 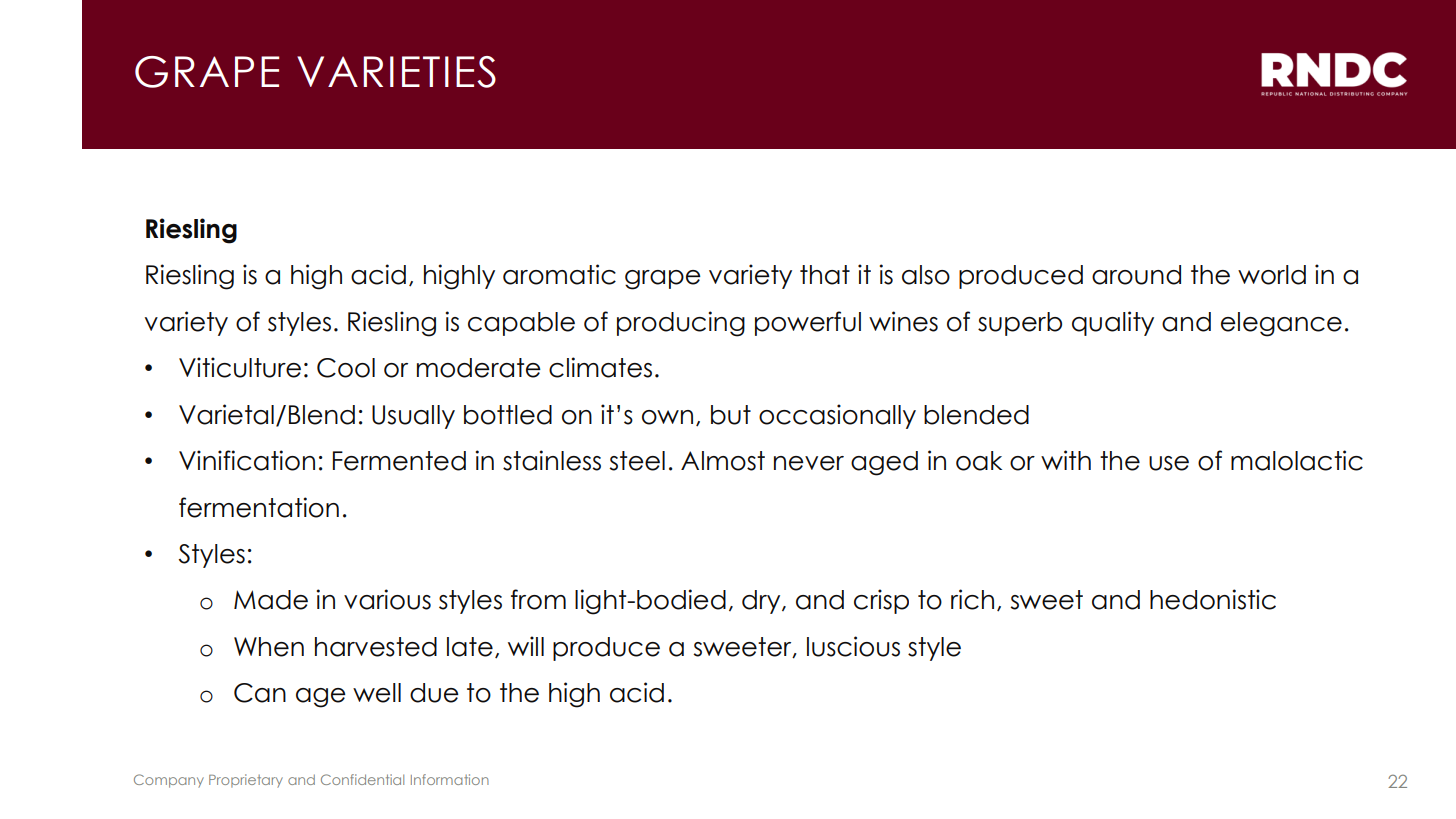 What do you see at coordinates (396, 72) in the document?
I see `VARIETIES` at bounding box center [396, 72].
